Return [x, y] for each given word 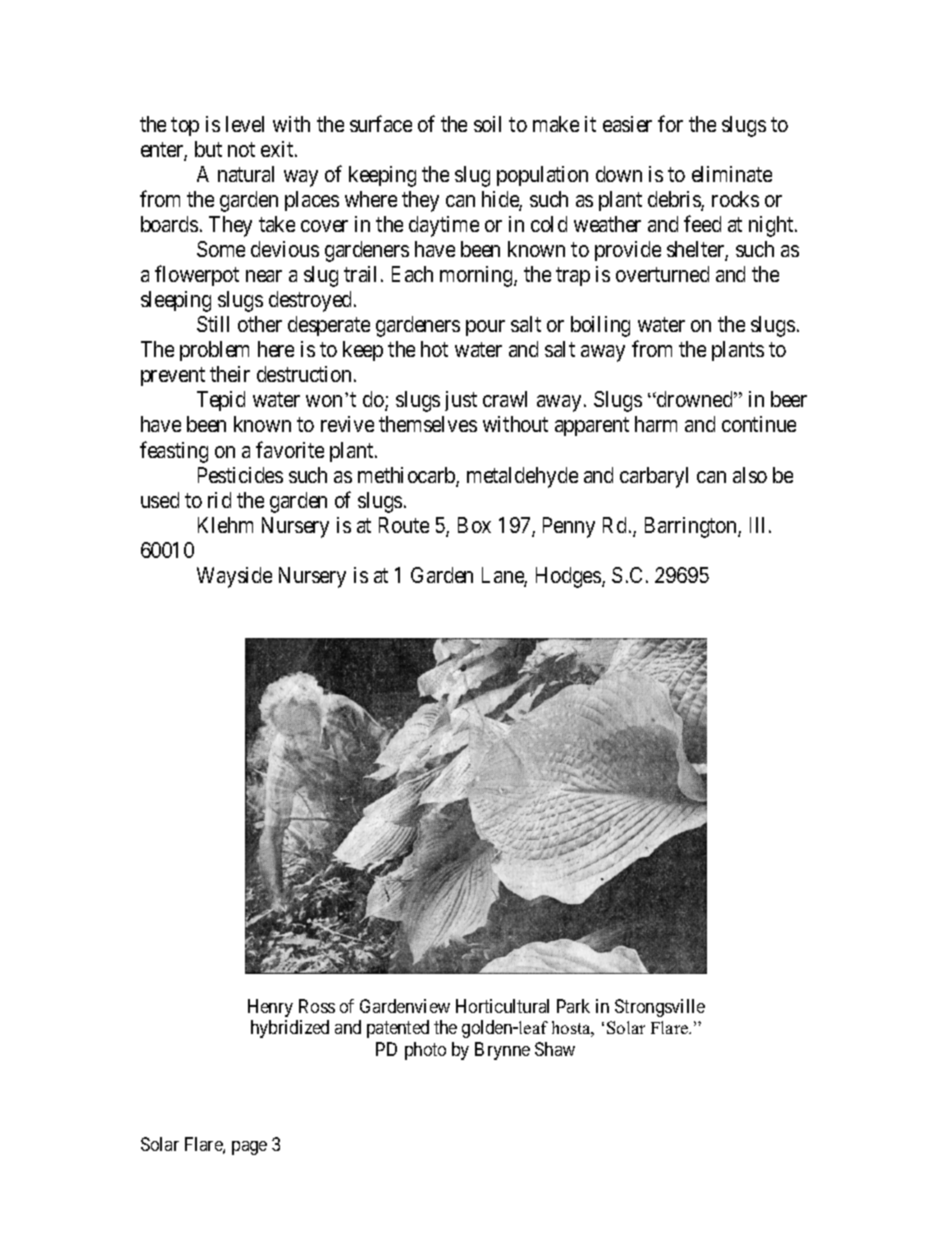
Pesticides [240, 475]
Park [573, 1006]
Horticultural [502, 1006]
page [249, 1148]
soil [487, 124]
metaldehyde [522, 477]
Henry [270, 1008]
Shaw [555, 1049]
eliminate [732, 174]
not [241, 149]
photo [425, 1051]
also [750, 475]
